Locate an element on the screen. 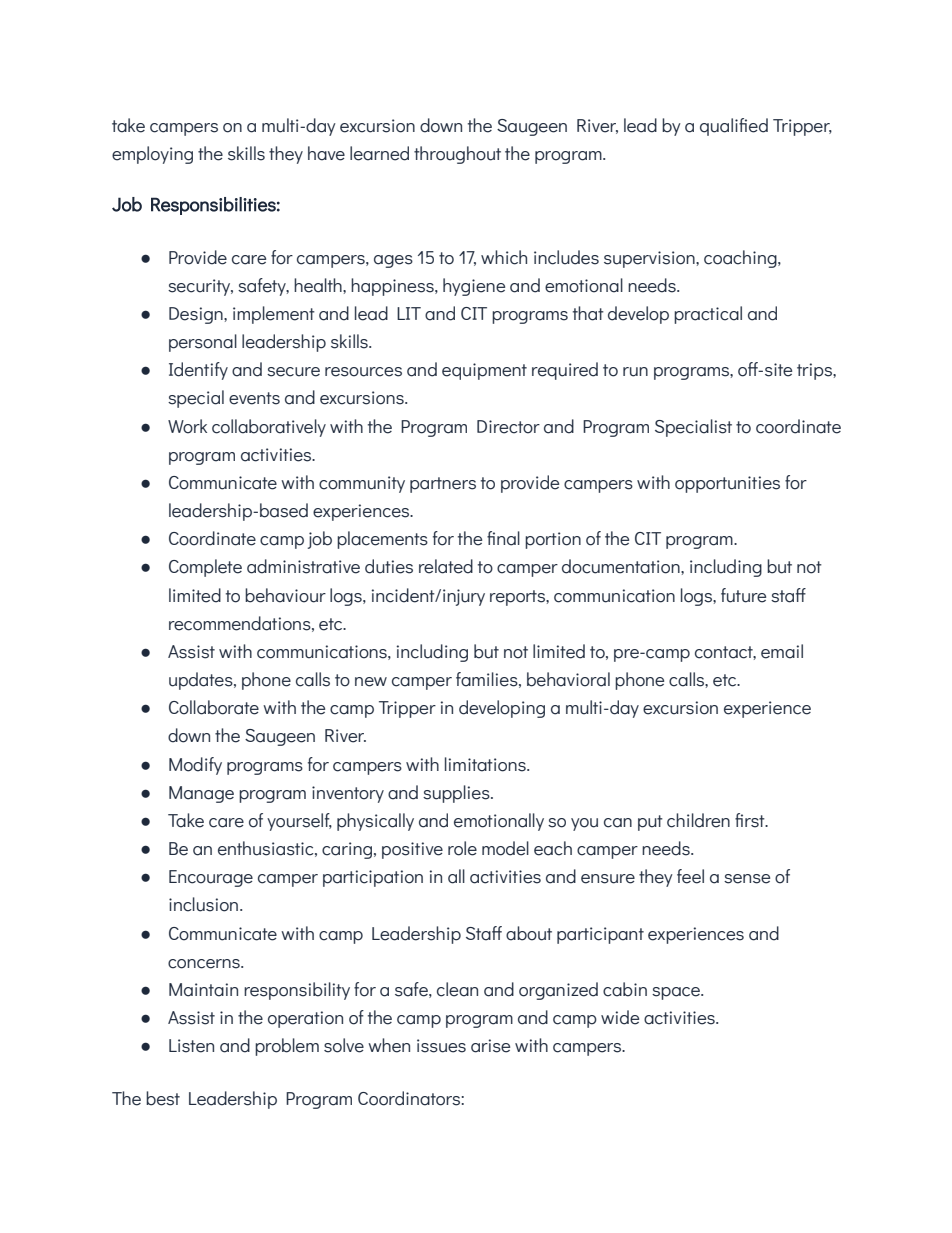 Image resolution: width=952 pixels, height=1233 pixels. Encourage is located at coordinates (211, 878).
